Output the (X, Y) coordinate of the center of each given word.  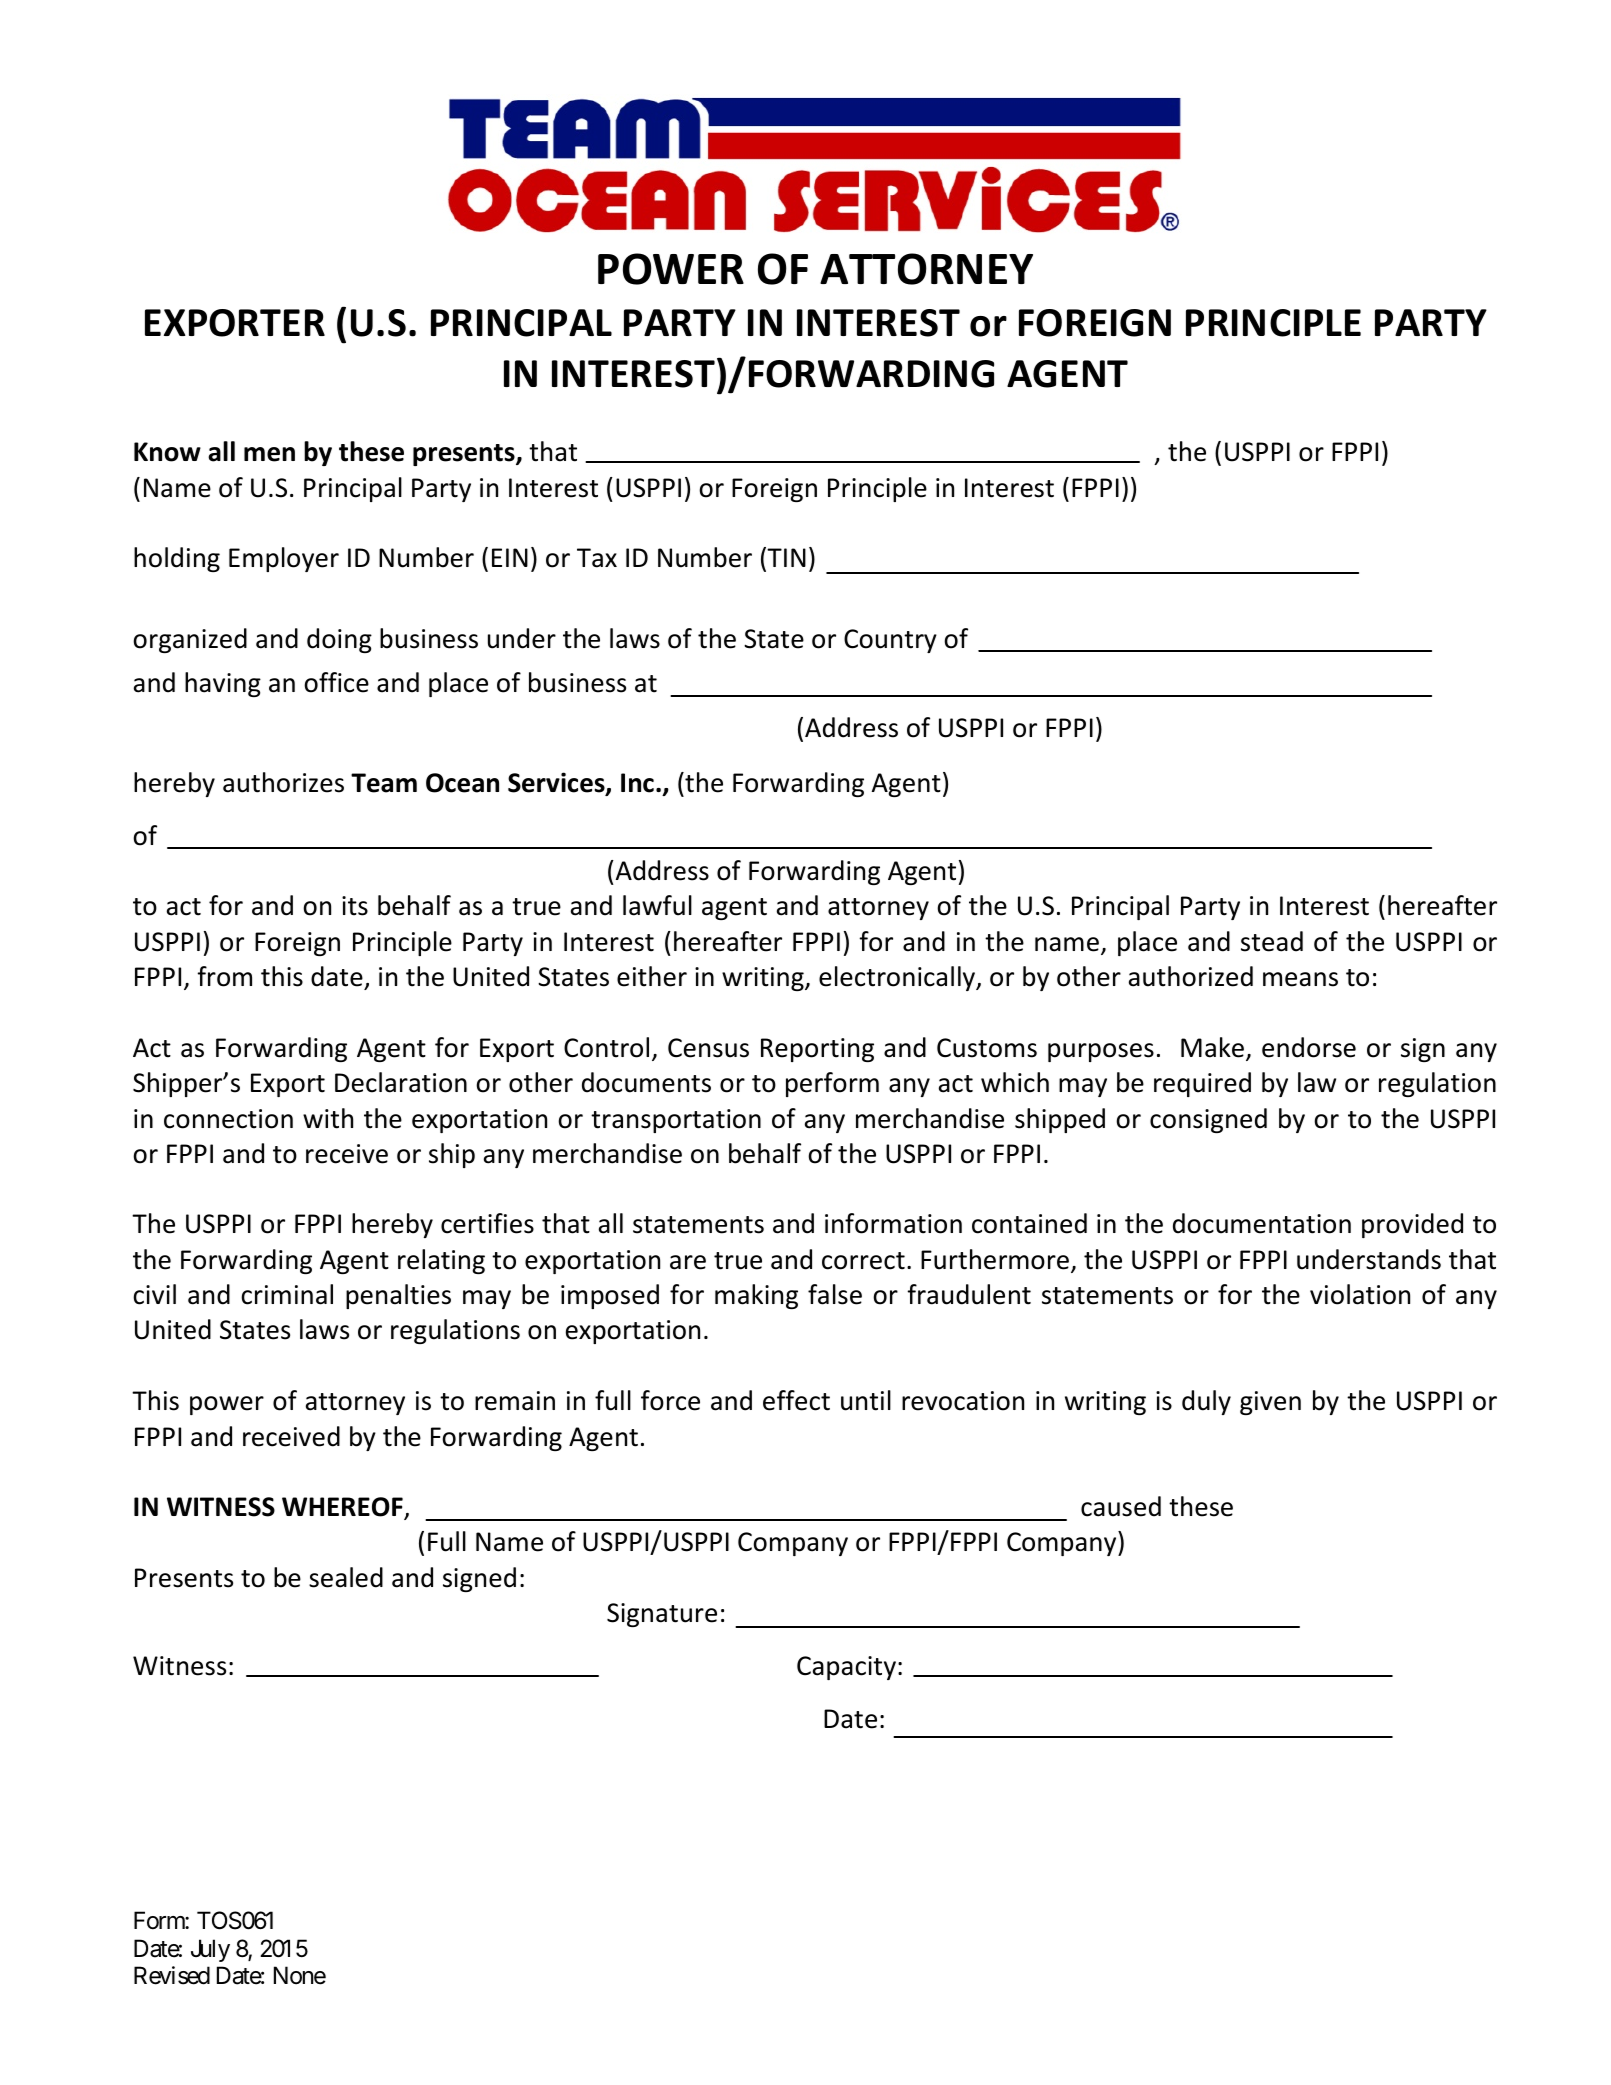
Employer (284, 559)
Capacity (846, 1668)
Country (890, 641)
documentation (1262, 1223)
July (210, 1950)
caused (1121, 1506)
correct (863, 1261)
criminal (287, 1294)
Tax (597, 558)
